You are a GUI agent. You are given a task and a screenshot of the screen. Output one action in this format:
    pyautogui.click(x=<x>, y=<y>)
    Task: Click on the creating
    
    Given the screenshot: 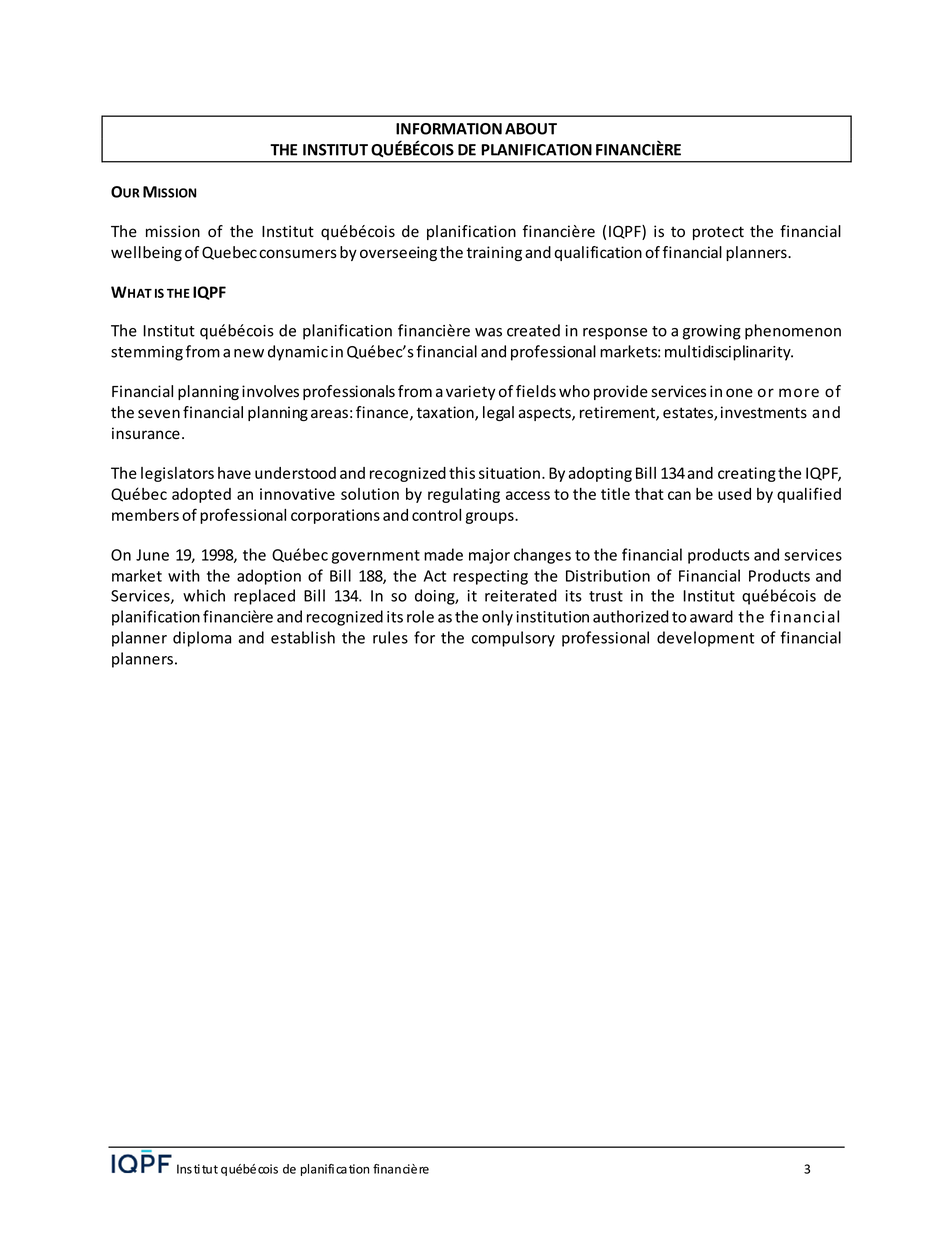 What is the action you would take?
    pyautogui.click(x=747, y=474)
